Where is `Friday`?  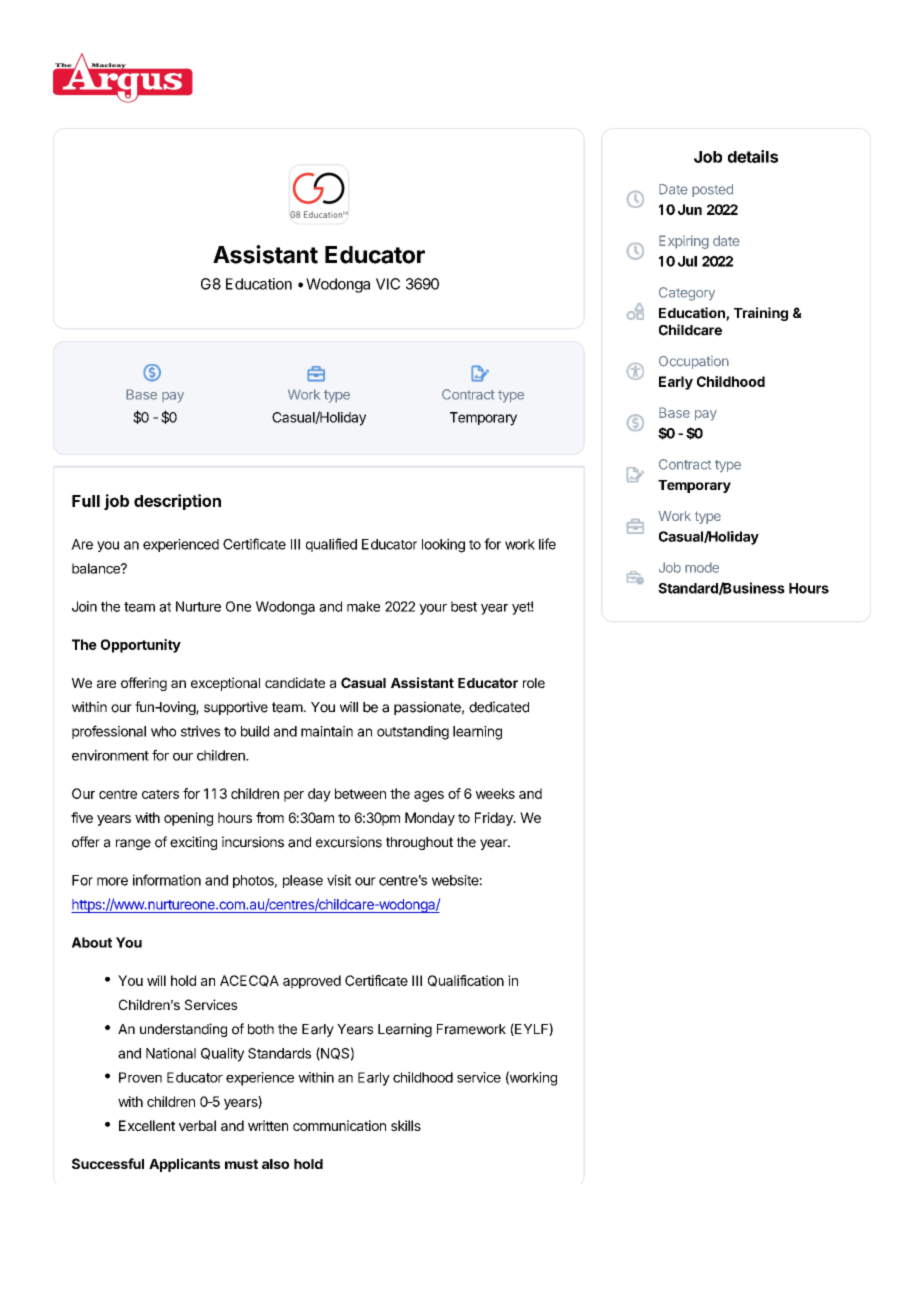
Friday is located at coordinates (495, 819).
